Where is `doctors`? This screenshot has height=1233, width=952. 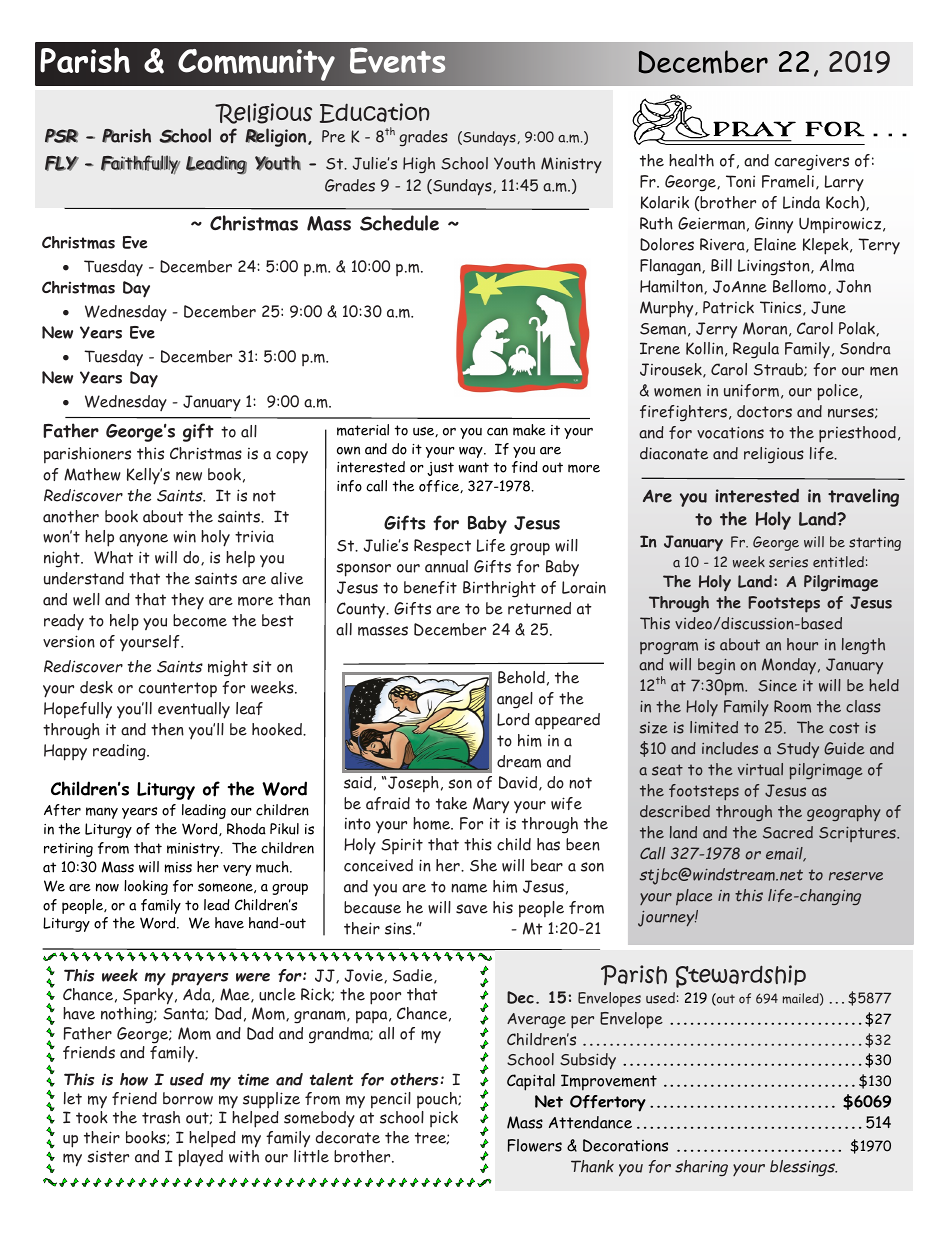 doctors is located at coordinates (764, 411).
